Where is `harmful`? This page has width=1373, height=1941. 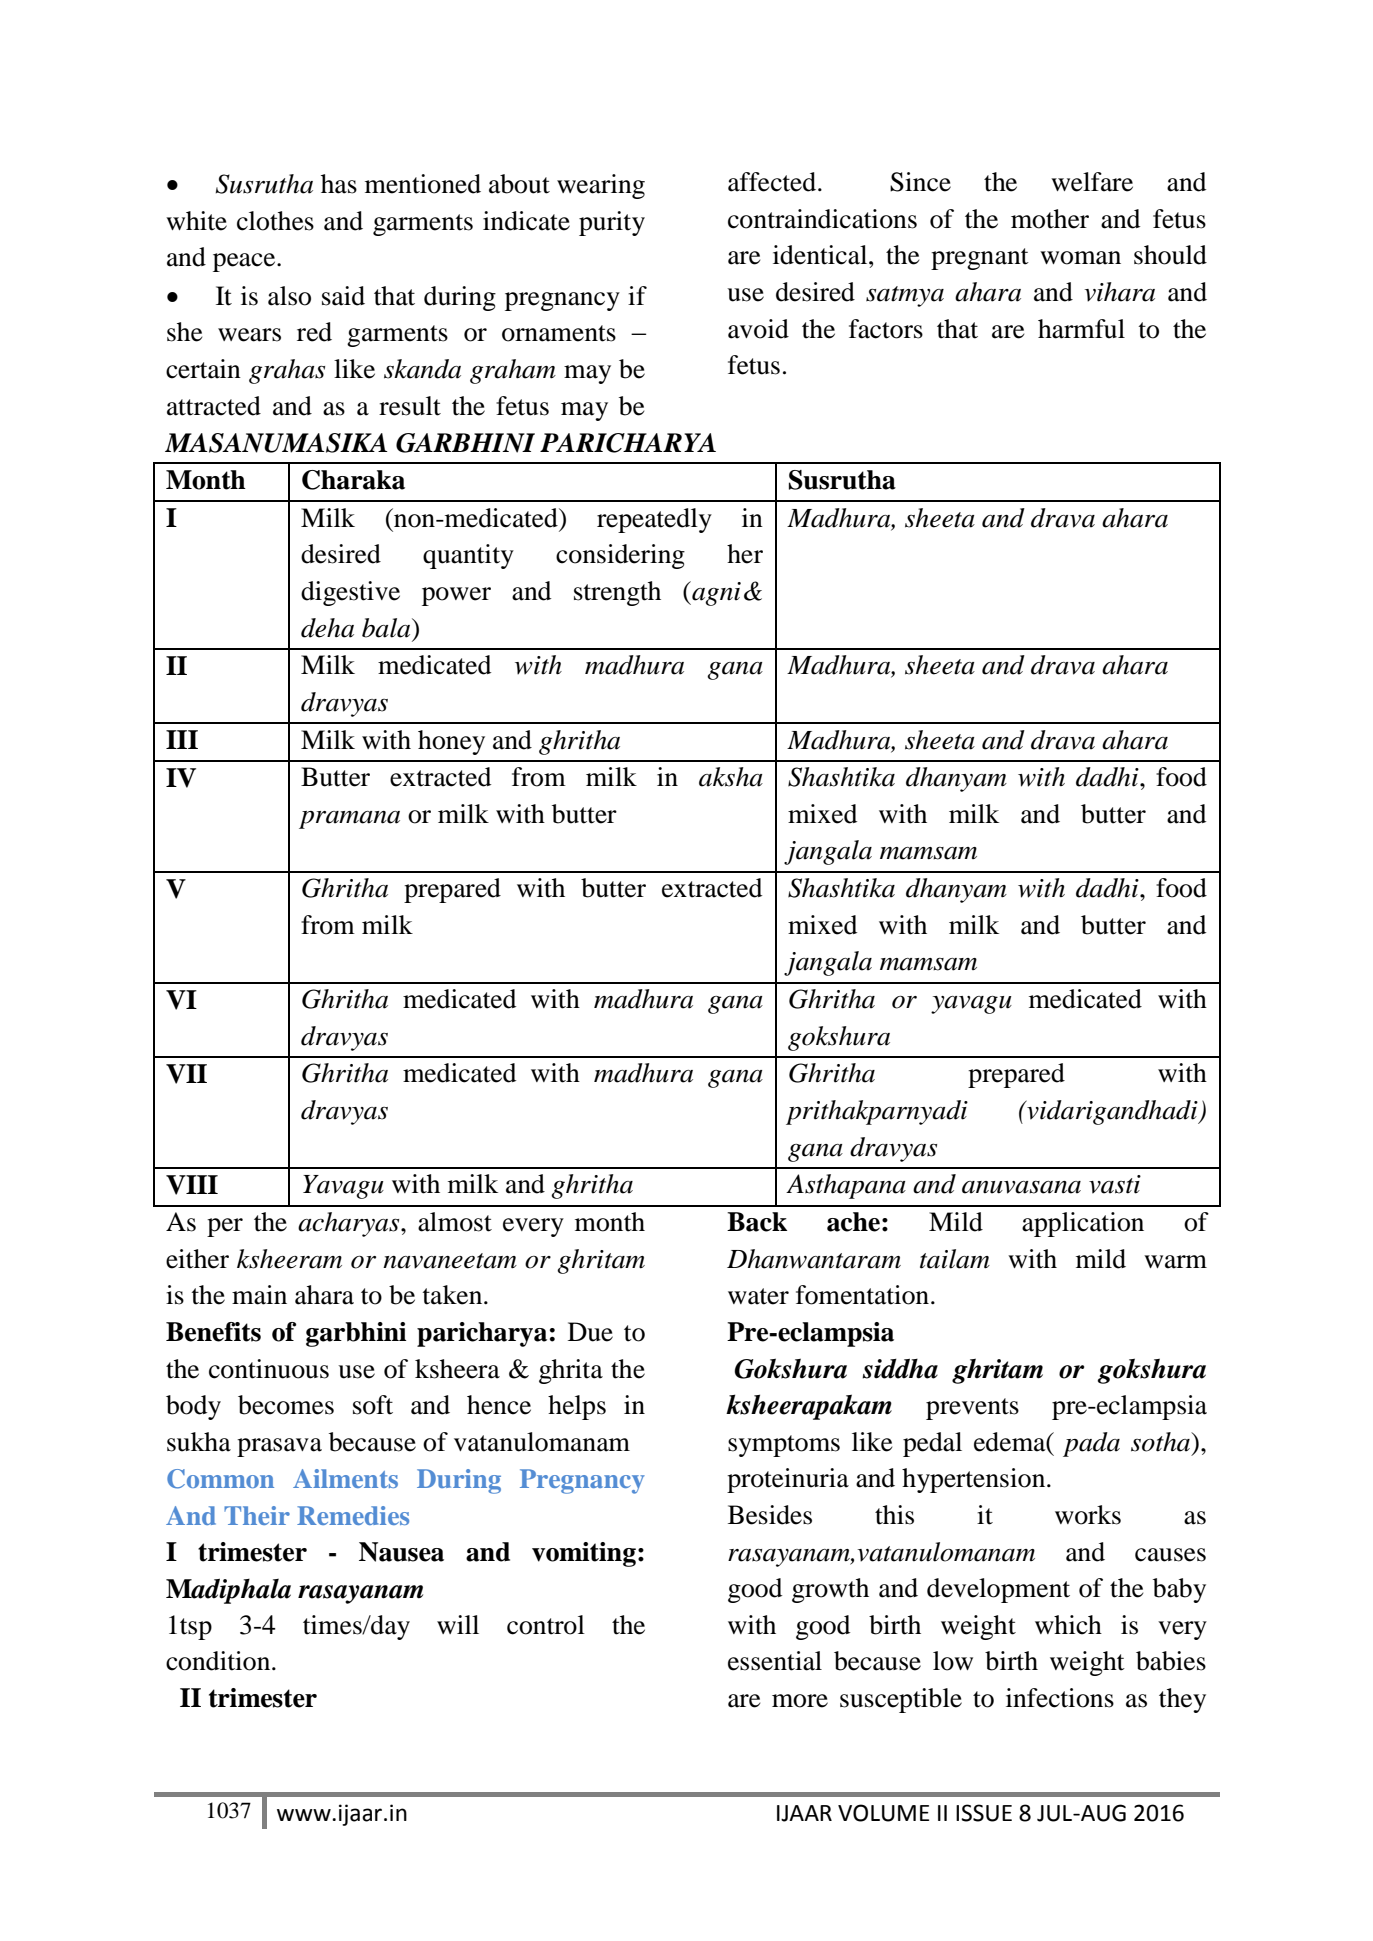 harmful is located at coordinates (1081, 329).
